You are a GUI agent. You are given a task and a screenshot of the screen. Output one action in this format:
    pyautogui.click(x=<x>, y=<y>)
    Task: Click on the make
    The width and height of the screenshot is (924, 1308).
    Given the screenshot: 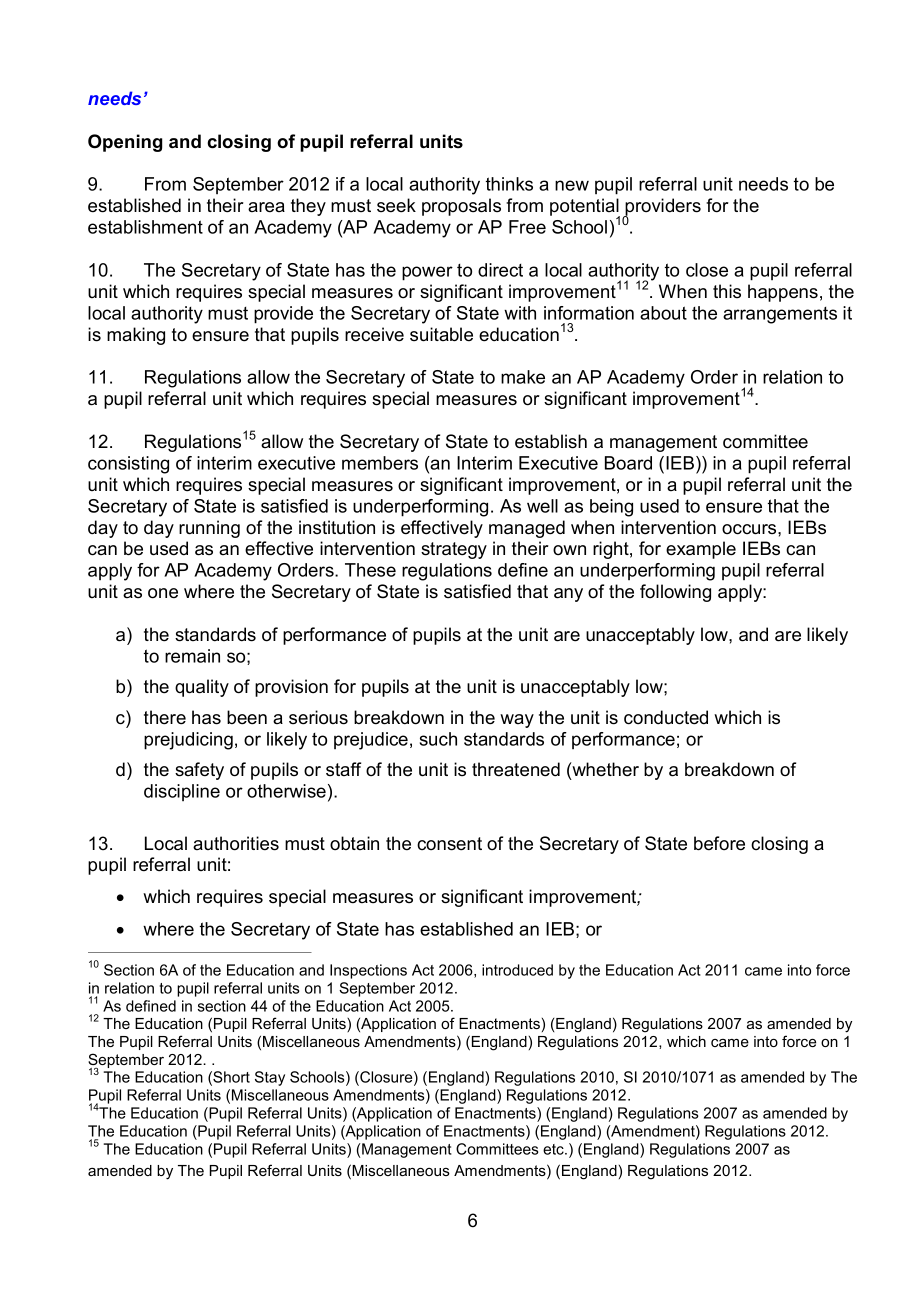 What is the action you would take?
    pyautogui.click(x=523, y=377)
